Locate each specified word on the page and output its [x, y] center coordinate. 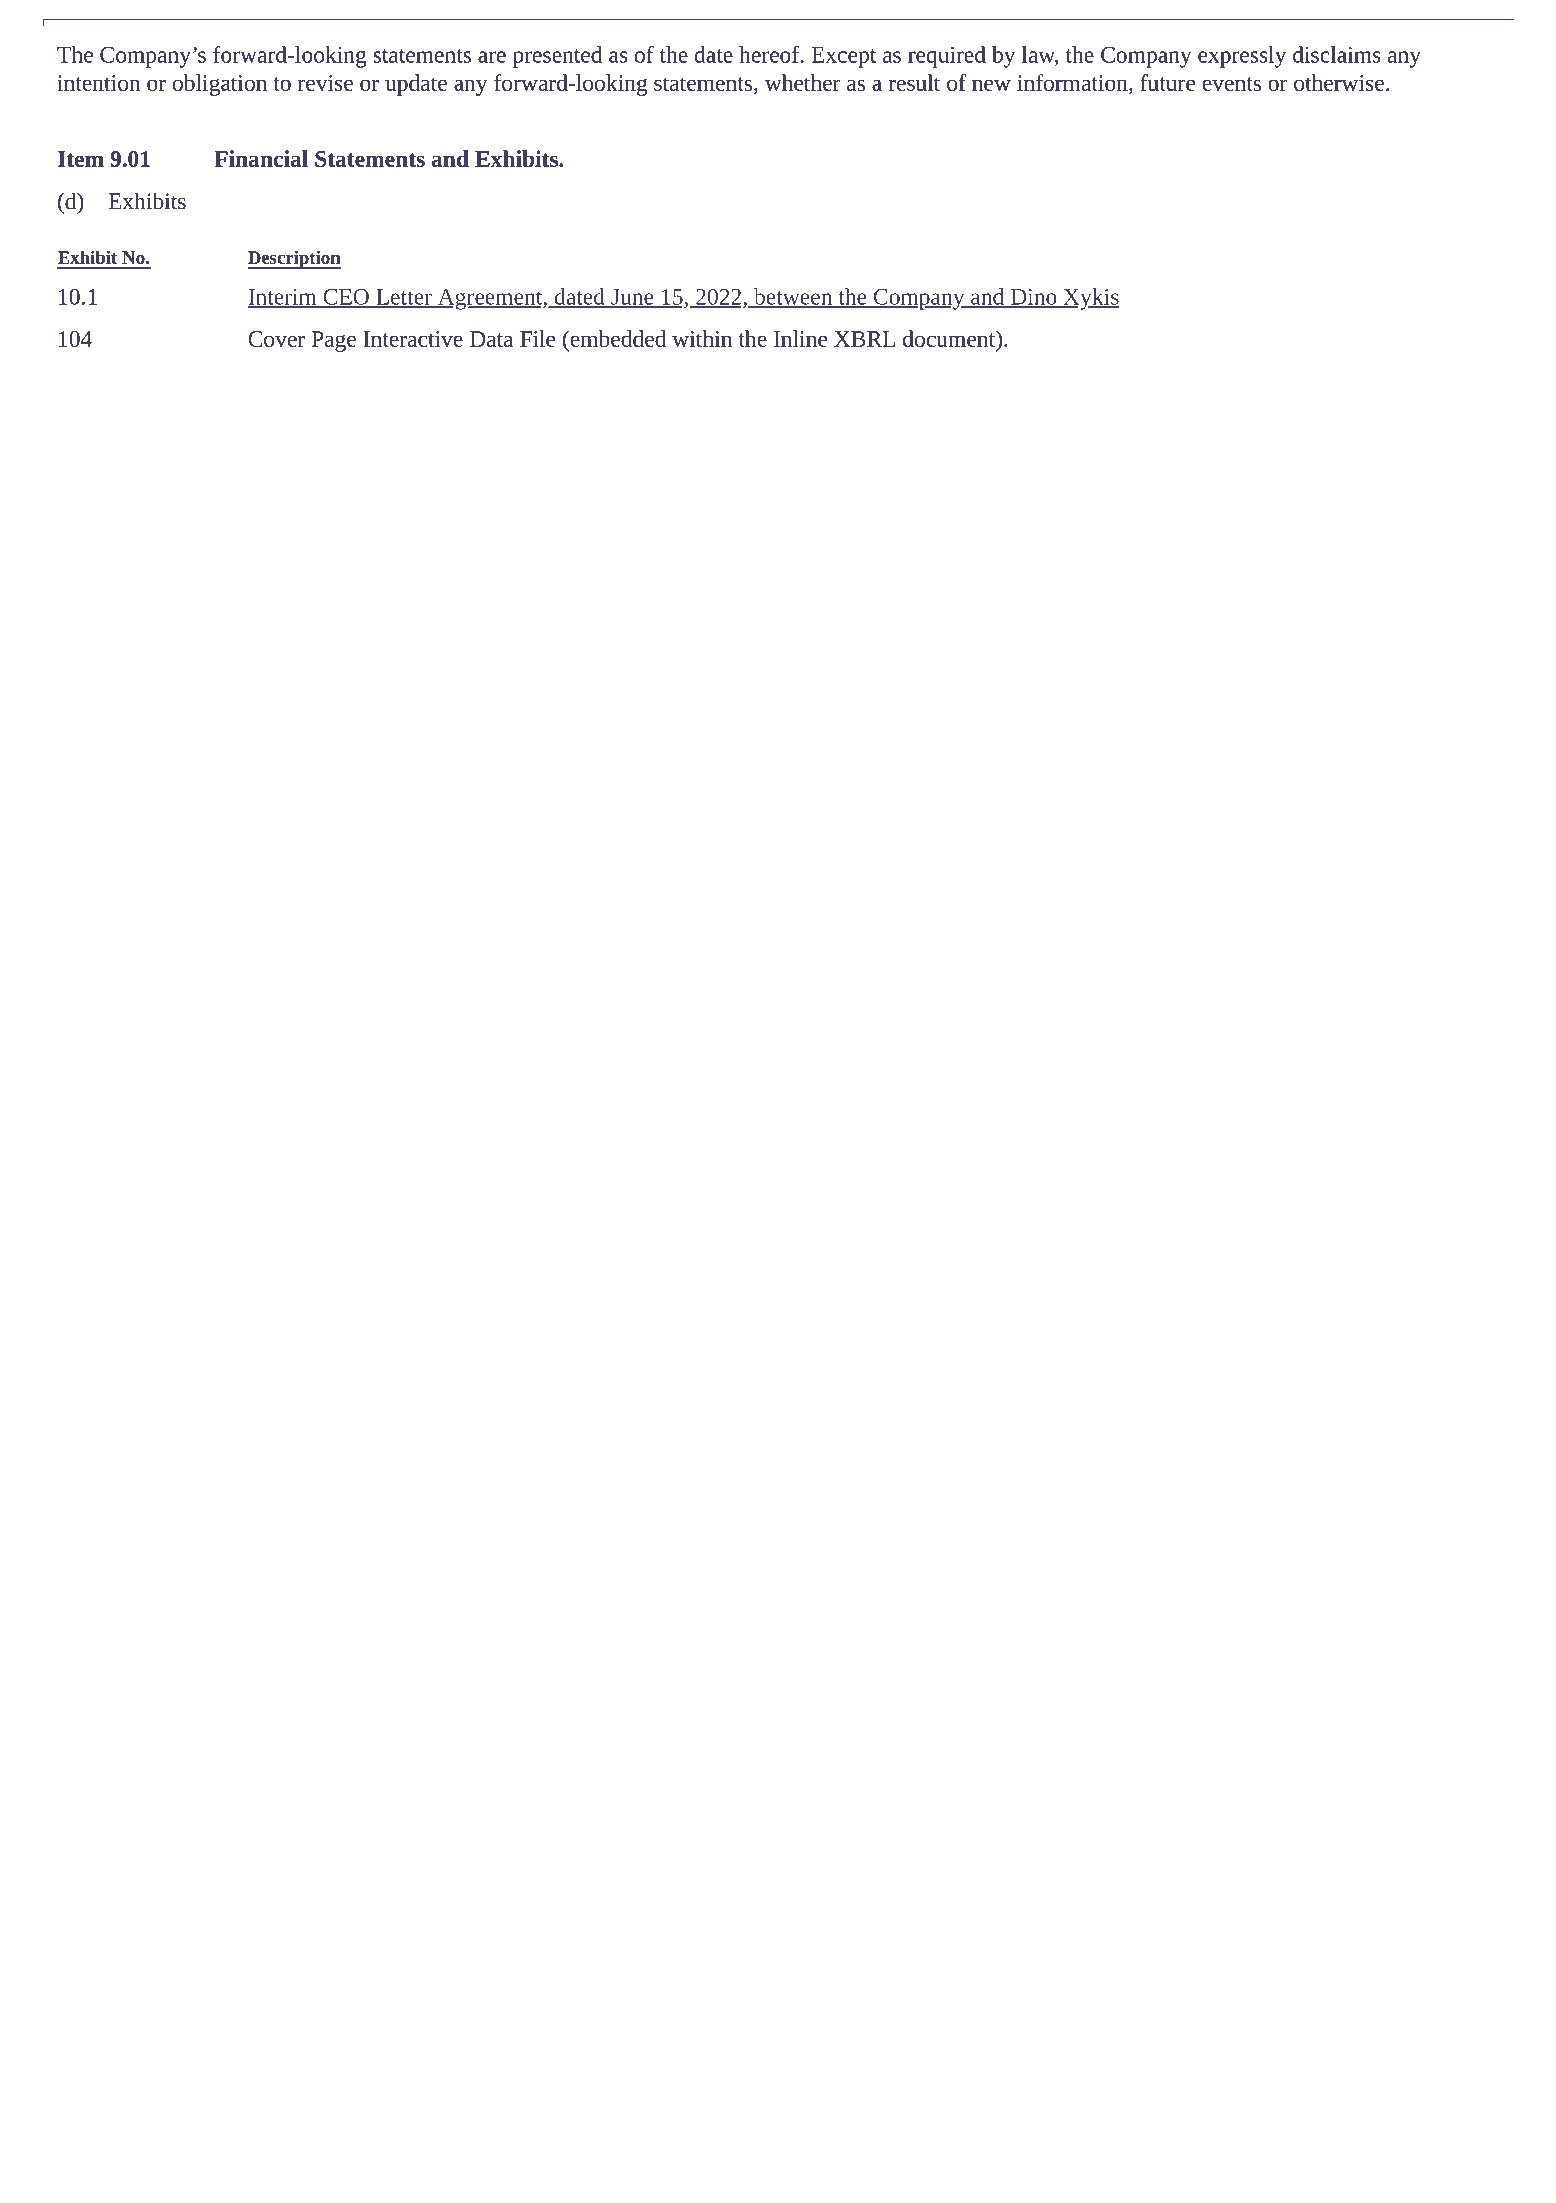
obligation [220, 85]
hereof [770, 54]
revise [325, 83]
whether [802, 82]
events [1231, 84]
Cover [276, 339]
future [1167, 82]
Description [294, 259]
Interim [283, 298]
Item [81, 159]
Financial [261, 158]
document [950, 338]
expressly [1242, 57]
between [793, 297]
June [632, 298]
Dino [1033, 298]
